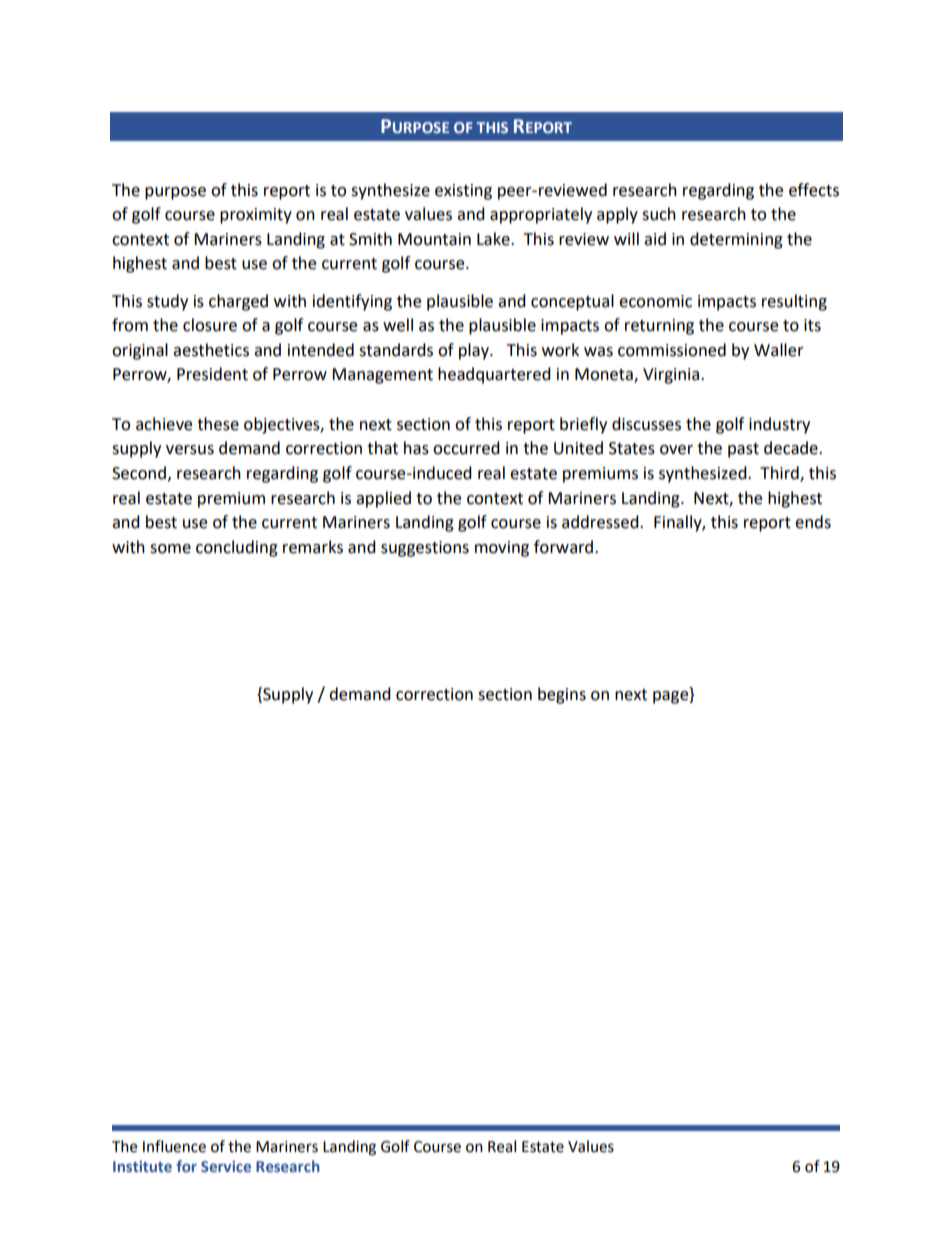 Image resolution: width=952 pixels, height=1233 pixels. I want to click on Institute, so click(142, 1166).
